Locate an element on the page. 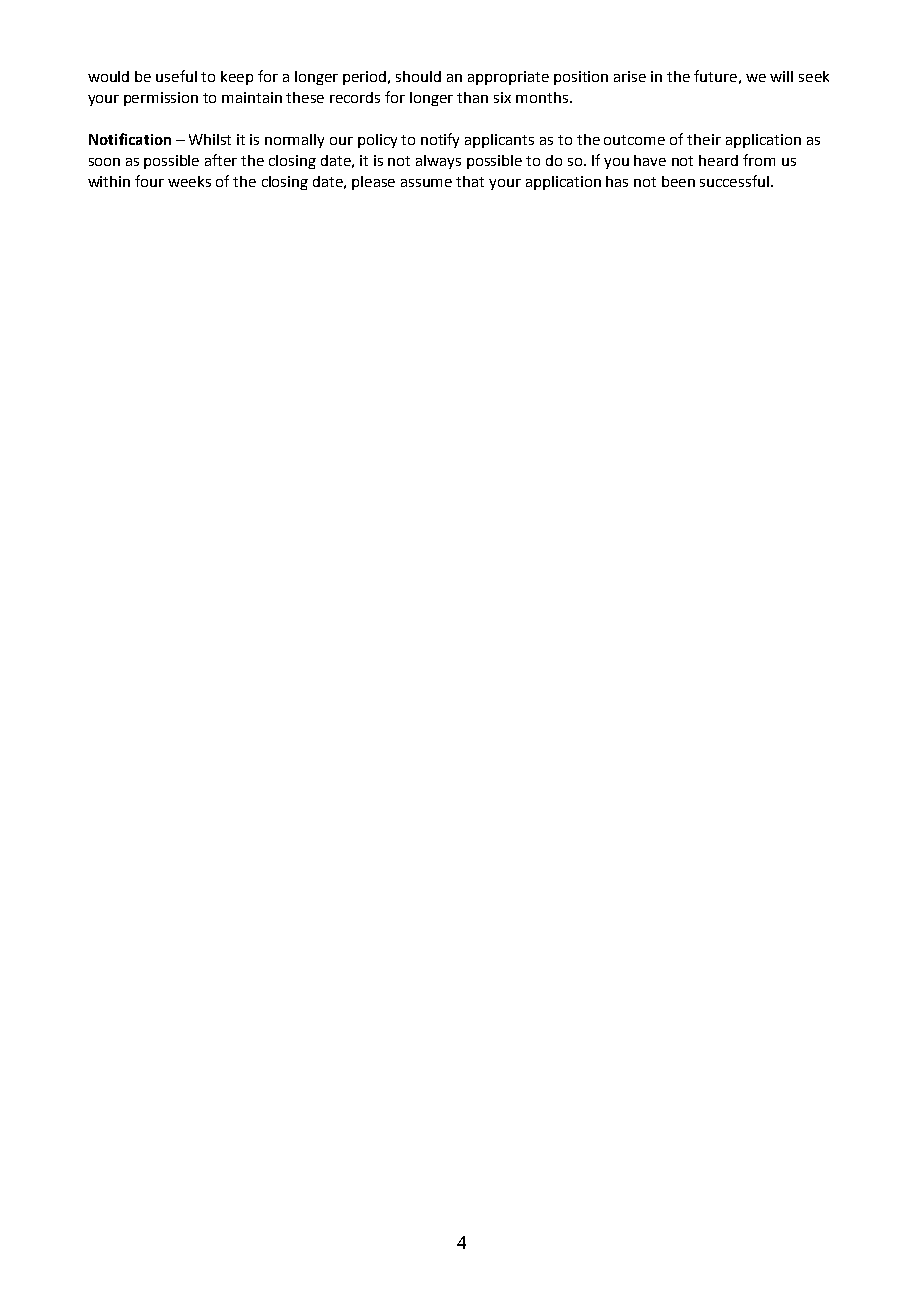 The image size is (924, 1308). always is located at coordinates (438, 162).
